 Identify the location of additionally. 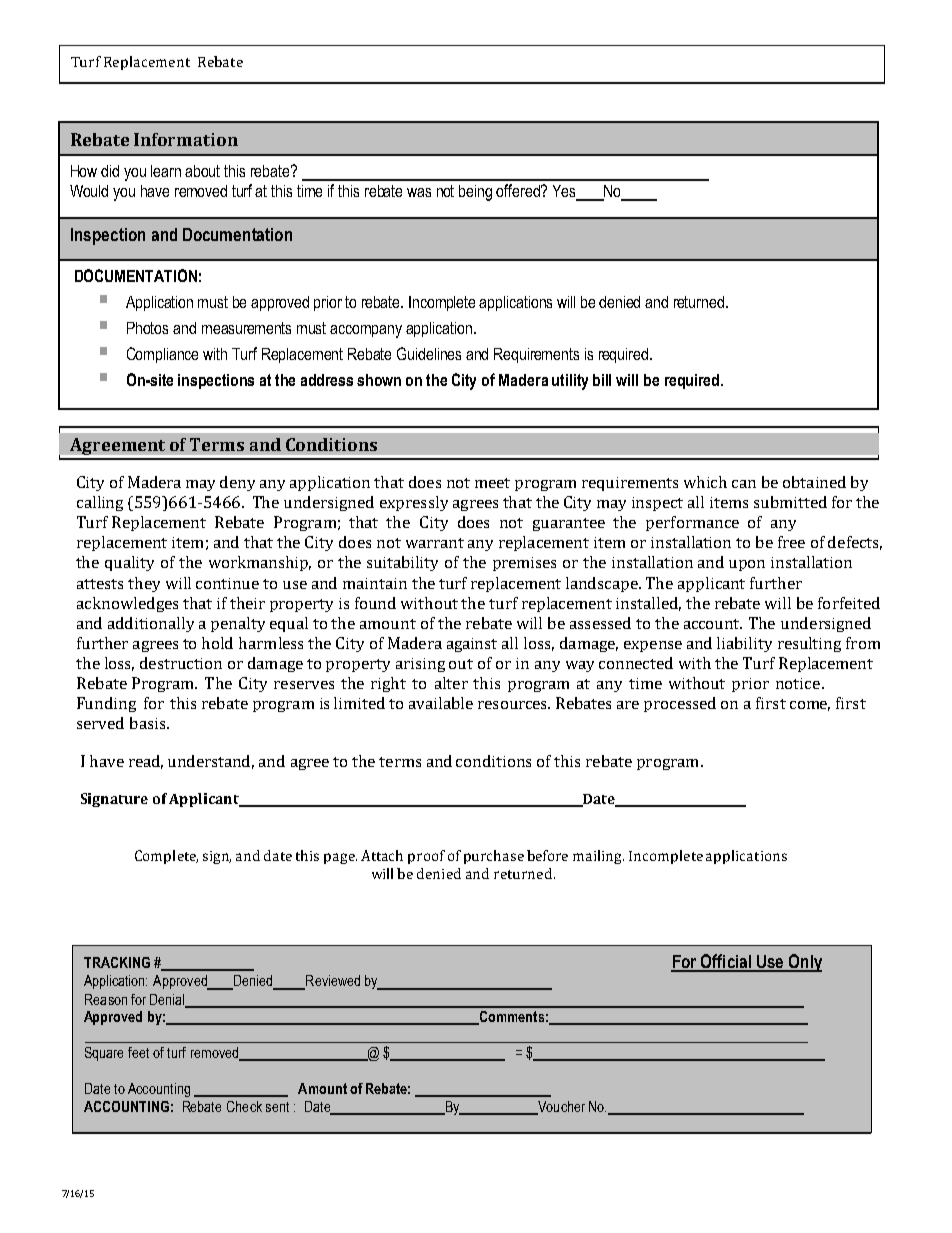
(151, 624).
